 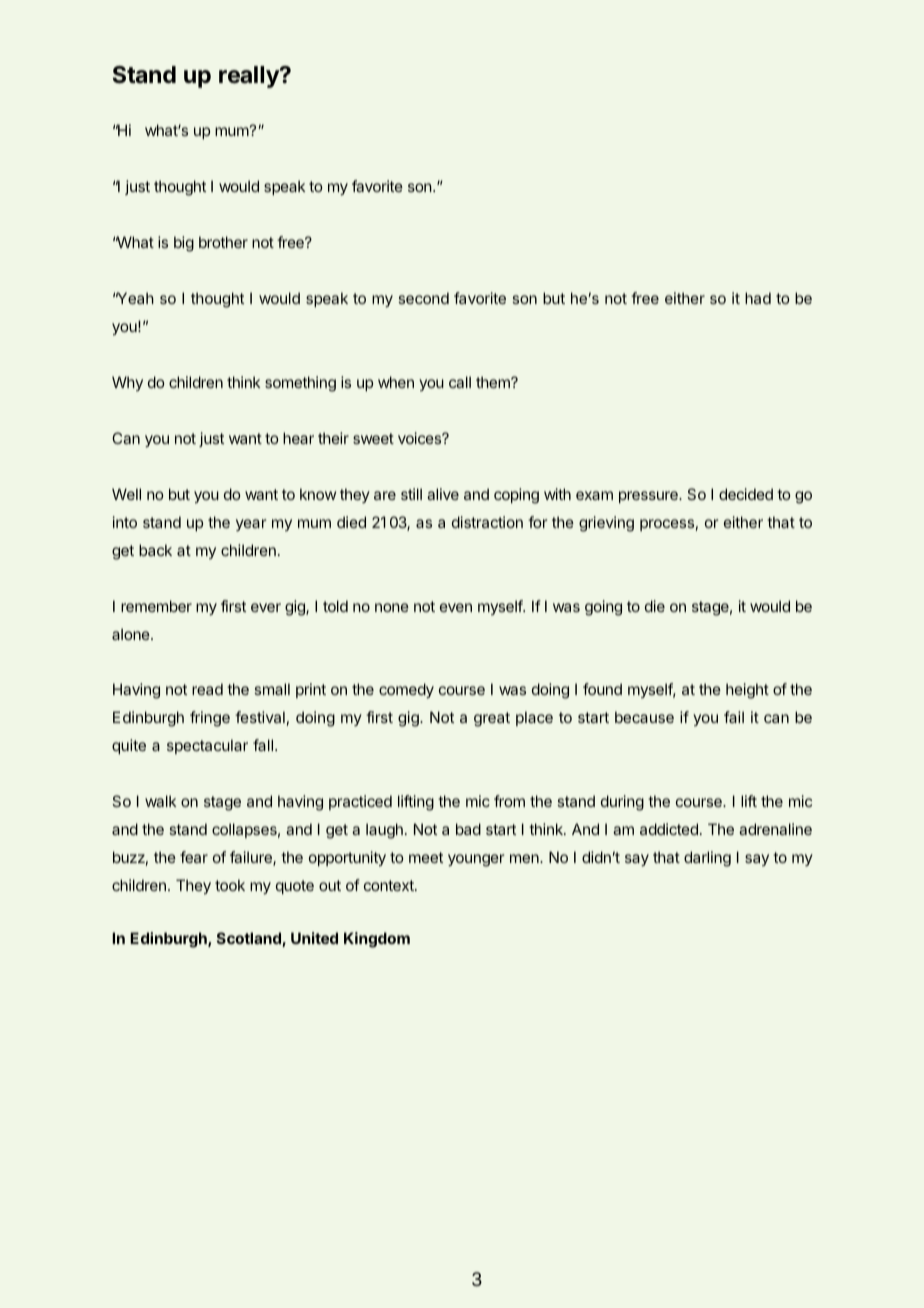 I want to click on even, so click(x=456, y=607).
